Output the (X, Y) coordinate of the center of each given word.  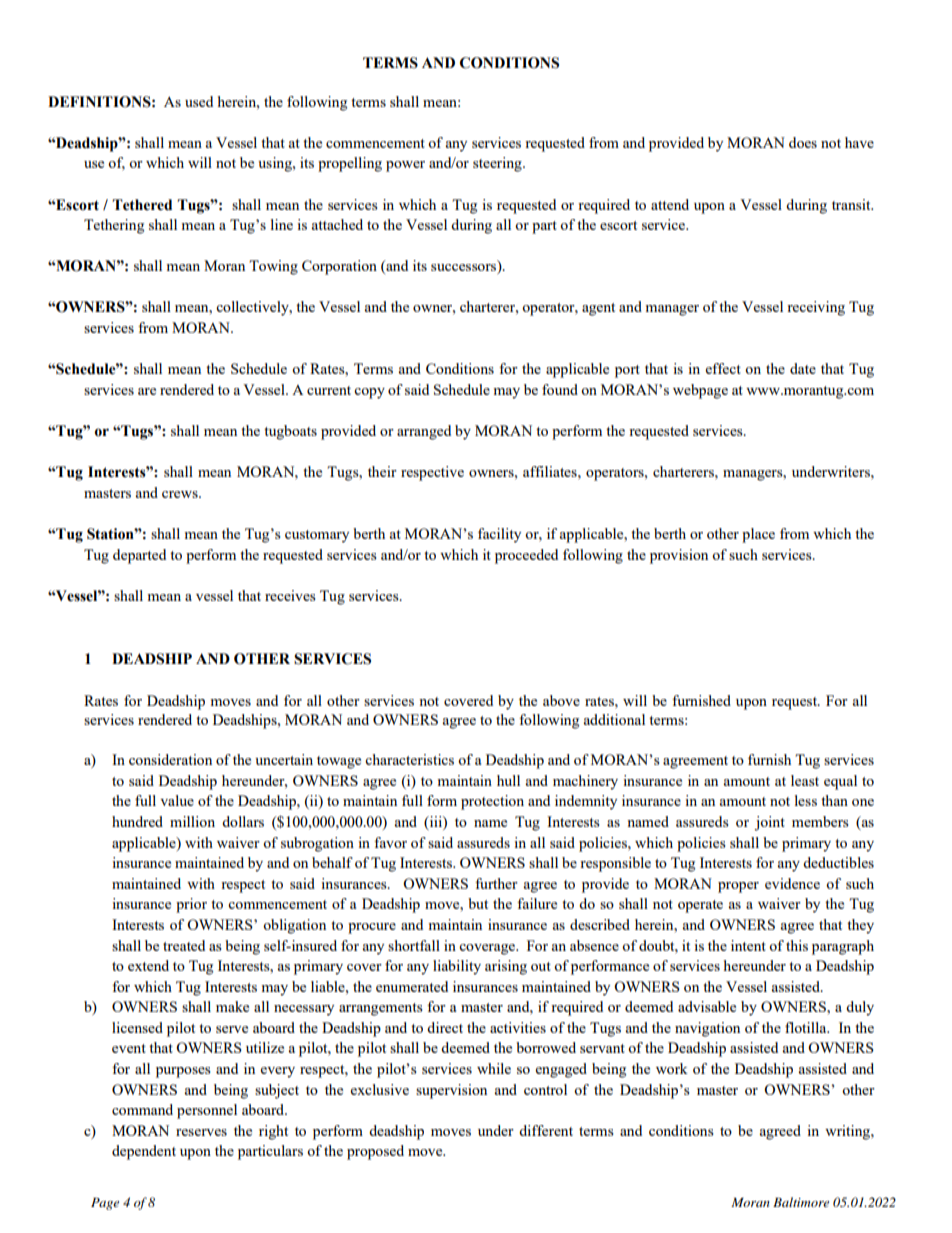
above (561, 700)
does (803, 142)
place (758, 535)
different (546, 1130)
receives (290, 595)
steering (498, 164)
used (199, 101)
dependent (144, 1152)
